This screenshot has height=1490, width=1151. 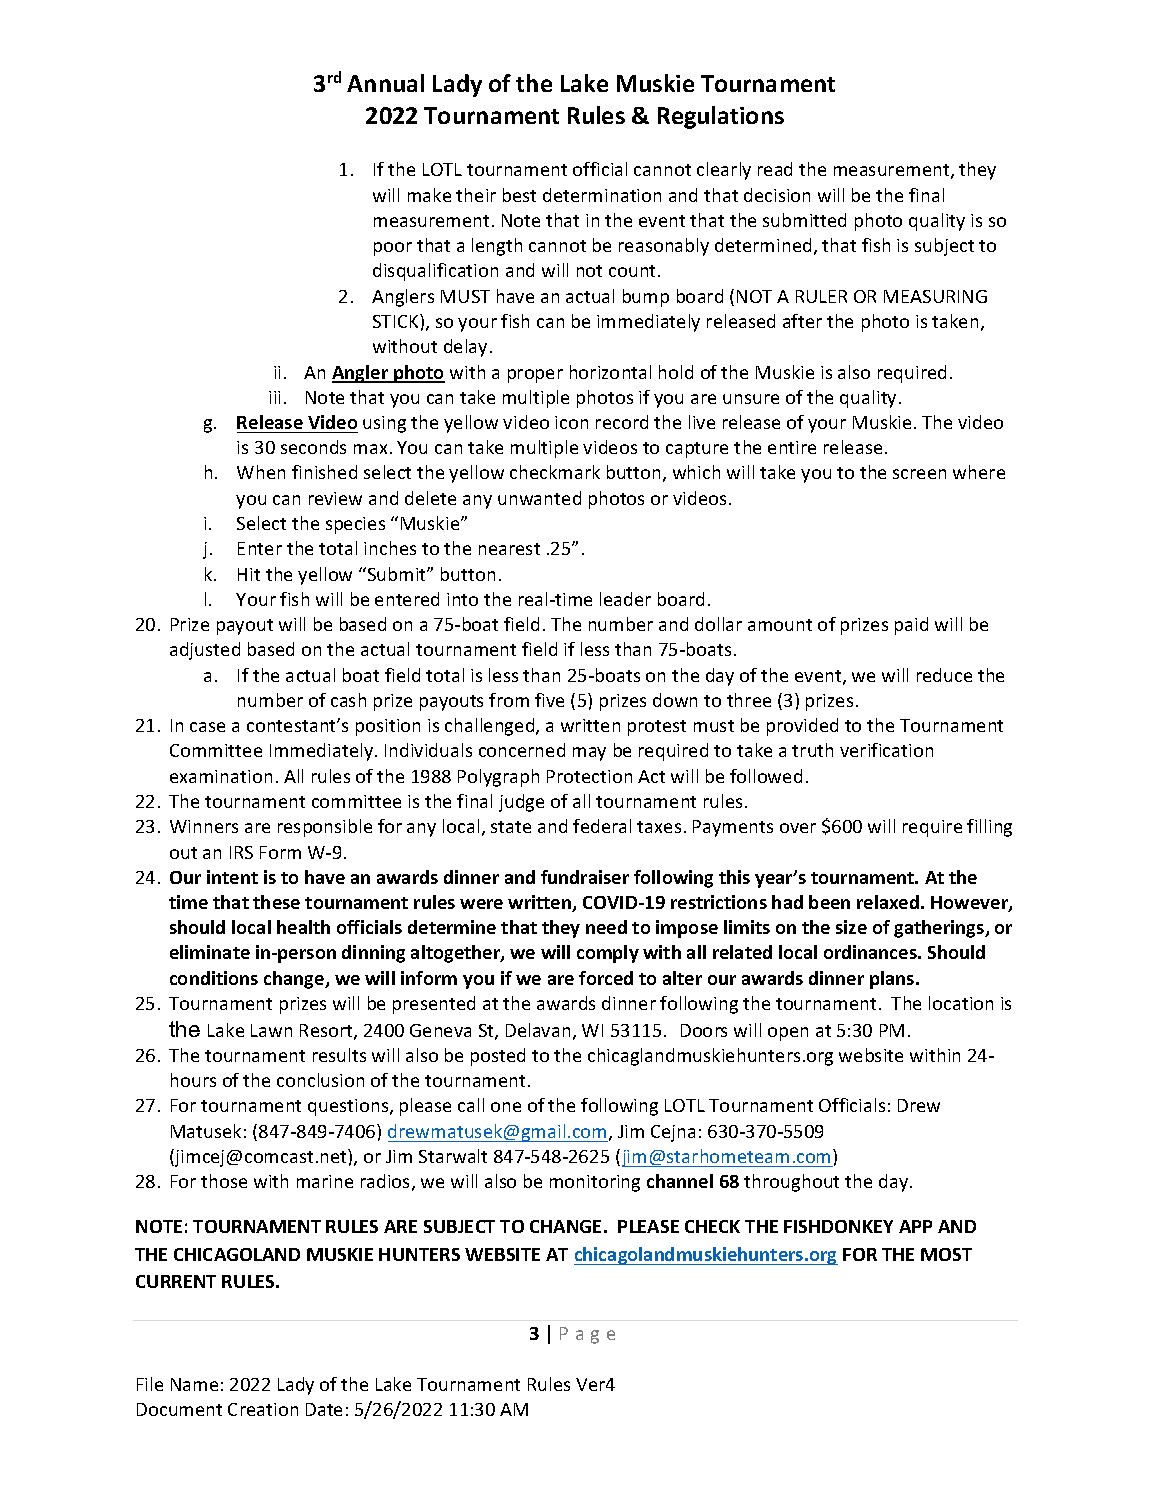 What do you see at coordinates (261, 472) in the screenshot?
I see `When` at bounding box center [261, 472].
